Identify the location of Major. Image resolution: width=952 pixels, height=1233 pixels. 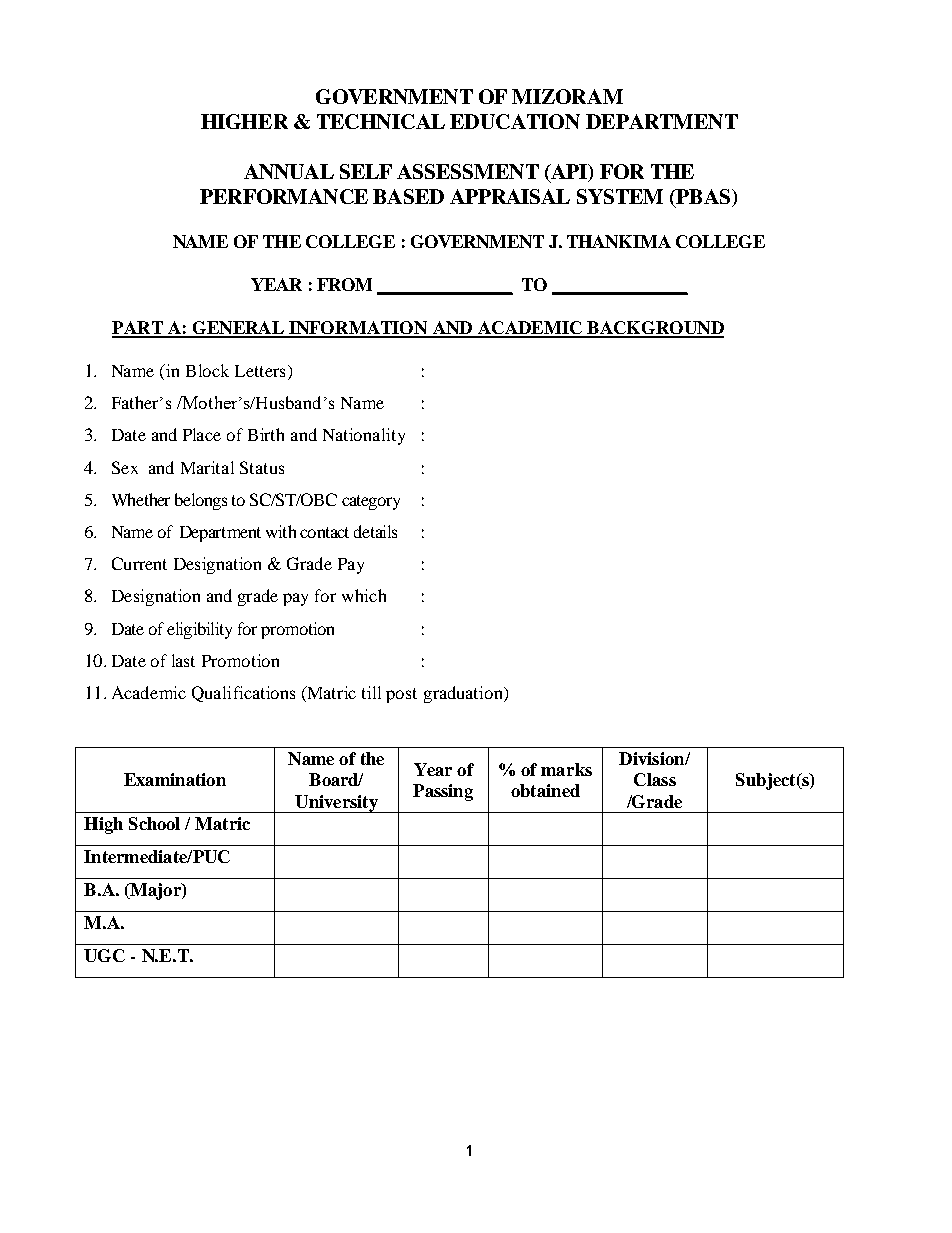
(155, 891).
